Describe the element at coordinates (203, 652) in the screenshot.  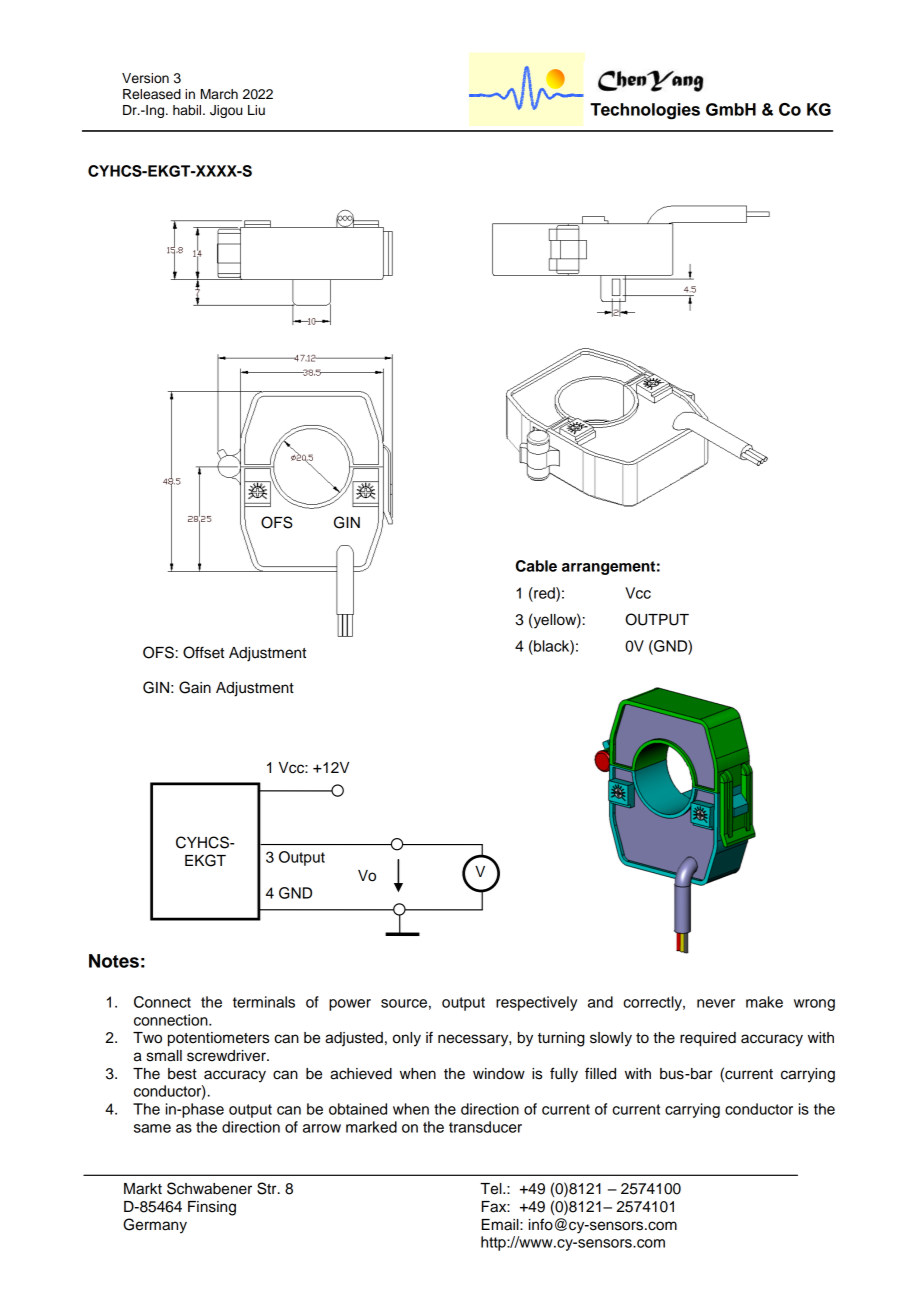
I see `Offset` at that location.
